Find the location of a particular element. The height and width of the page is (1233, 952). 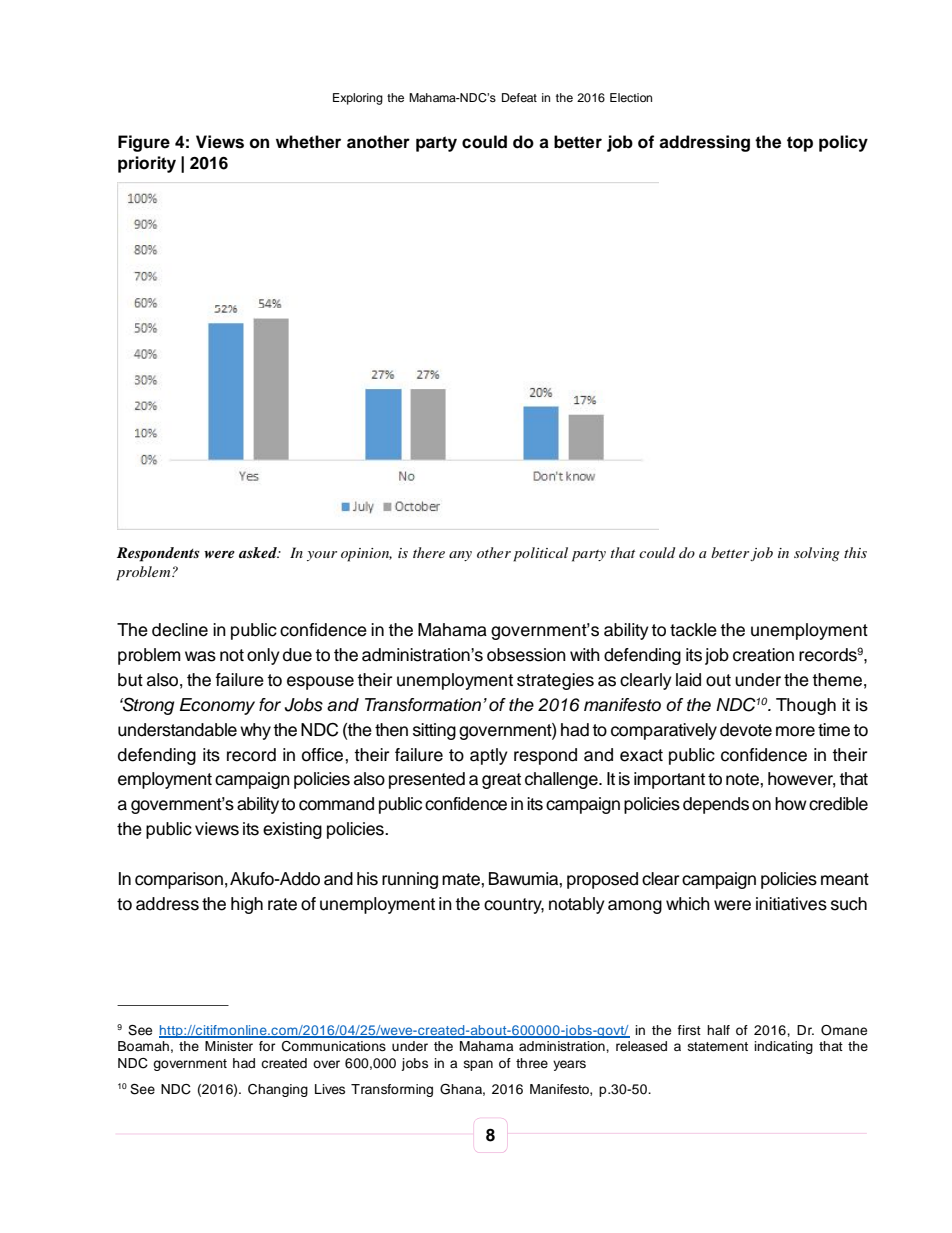

aptly is located at coordinates (489, 756).
